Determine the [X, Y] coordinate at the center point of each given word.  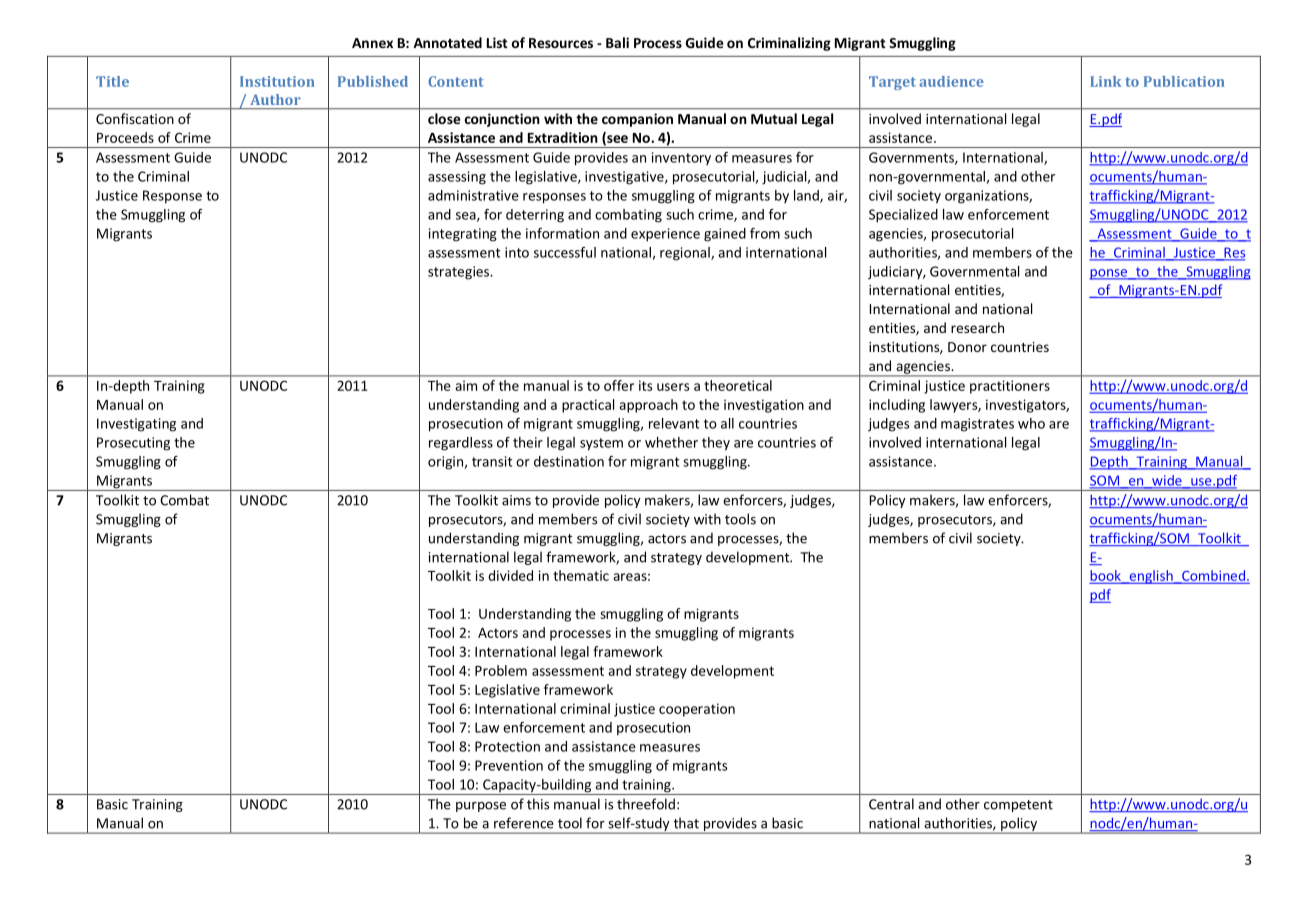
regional [686, 254]
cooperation [697, 710]
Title [112, 81]
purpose [481, 807]
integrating [463, 235]
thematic [581, 575]
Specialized [903, 216]
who [1031, 423]
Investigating [136, 425]
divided [510, 575]
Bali [617, 42]
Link [1106, 81]
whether [671, 442]
